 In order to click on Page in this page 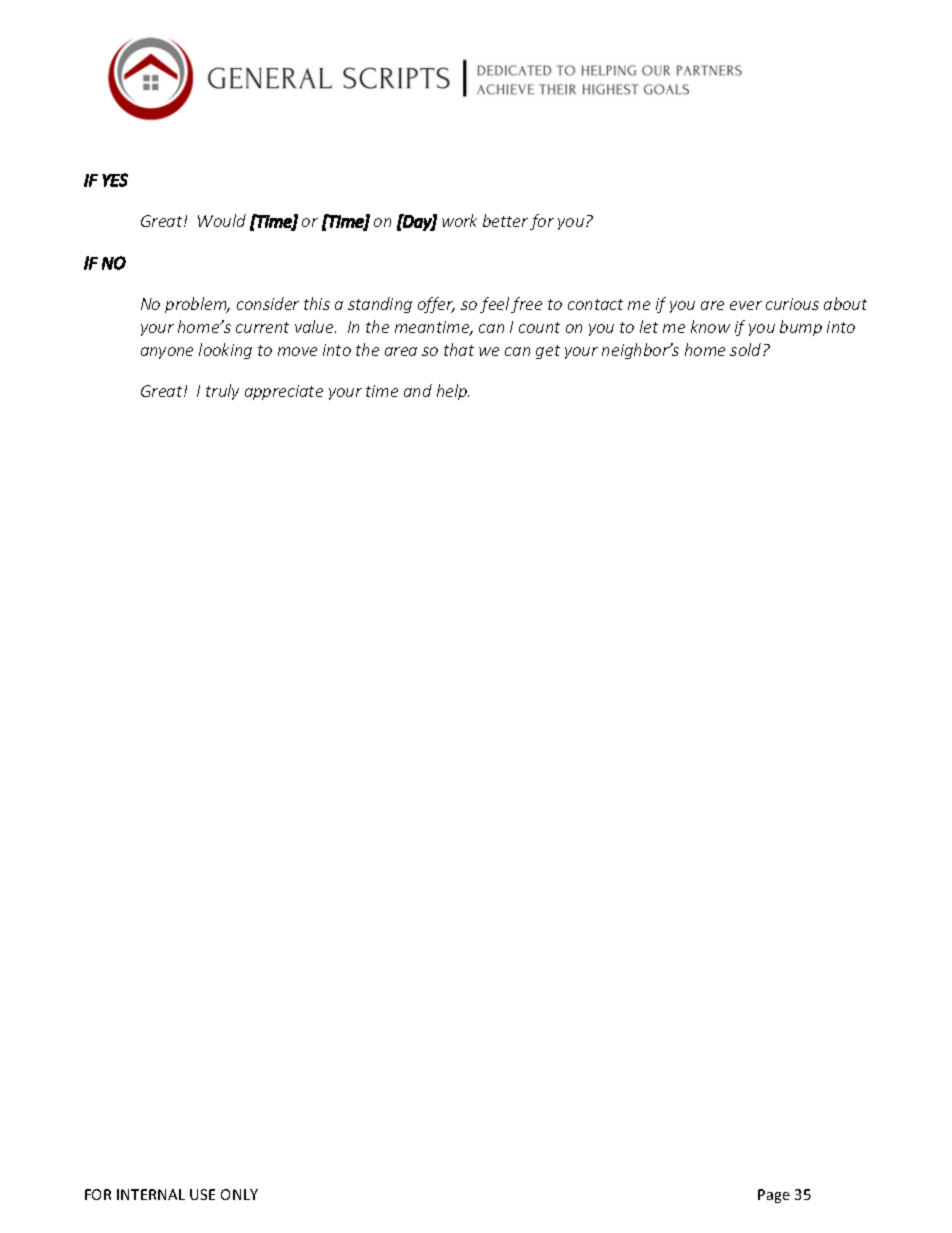, I will do `click(774, 1196)`.
